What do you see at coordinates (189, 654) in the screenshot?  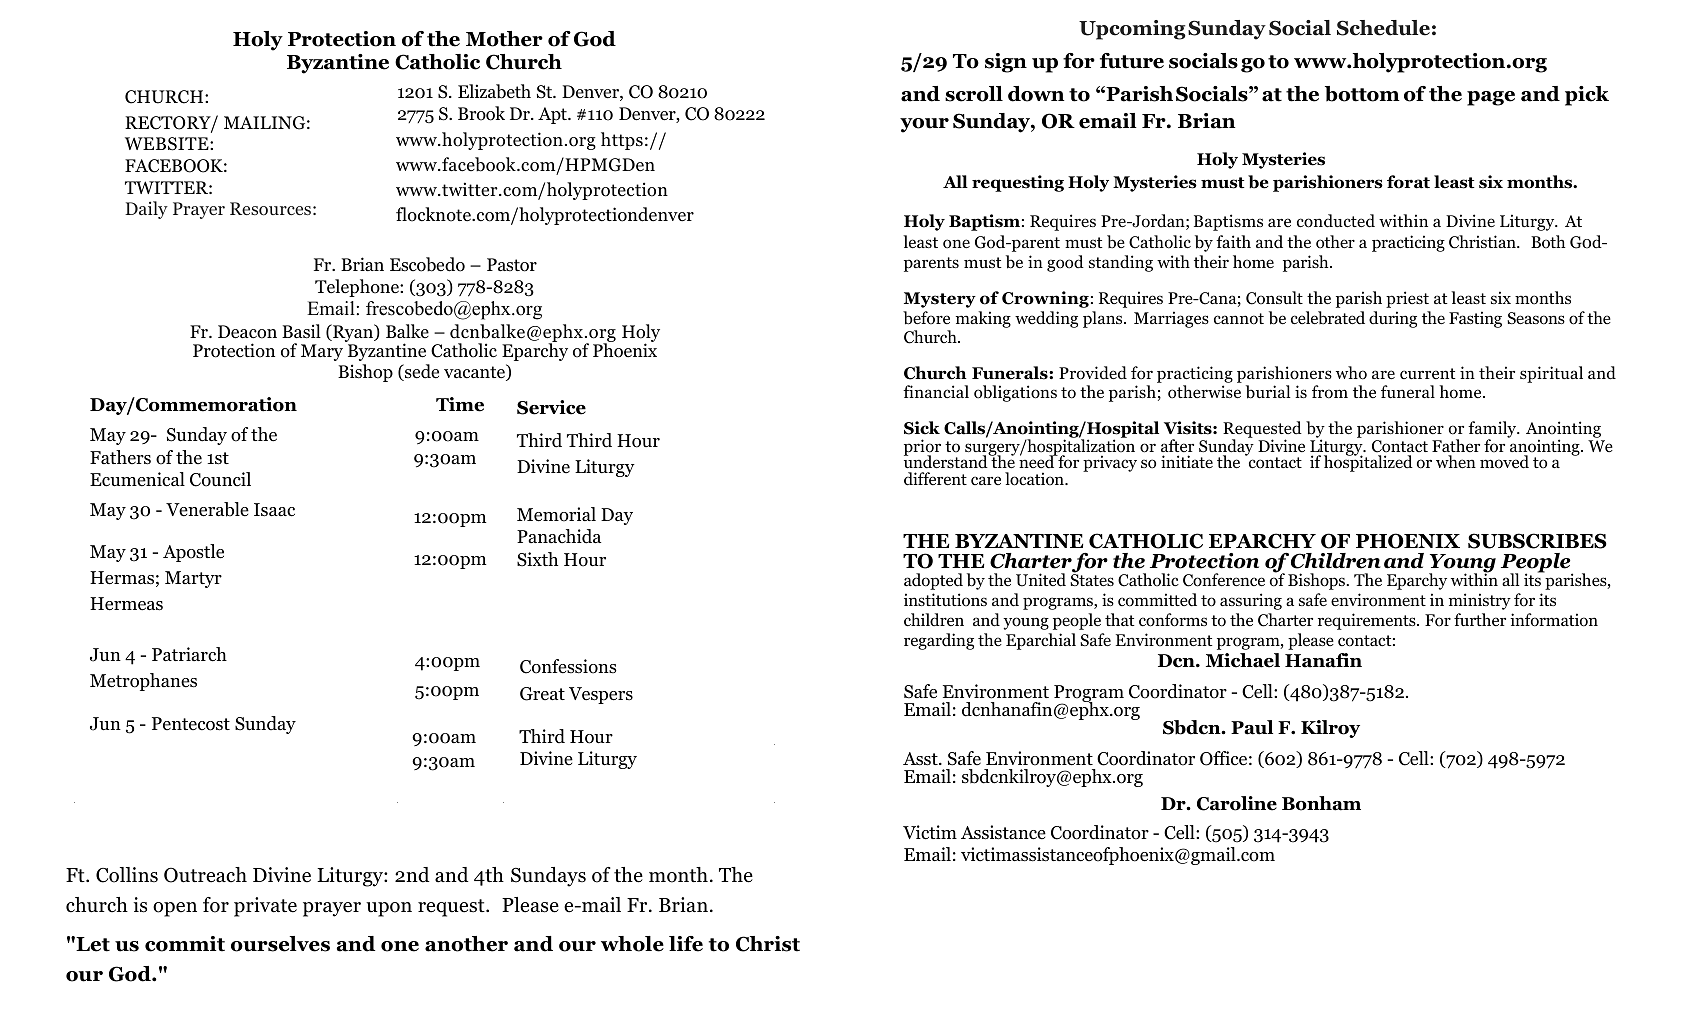 I see `Patriarch` at bounding box center [189, 654].
